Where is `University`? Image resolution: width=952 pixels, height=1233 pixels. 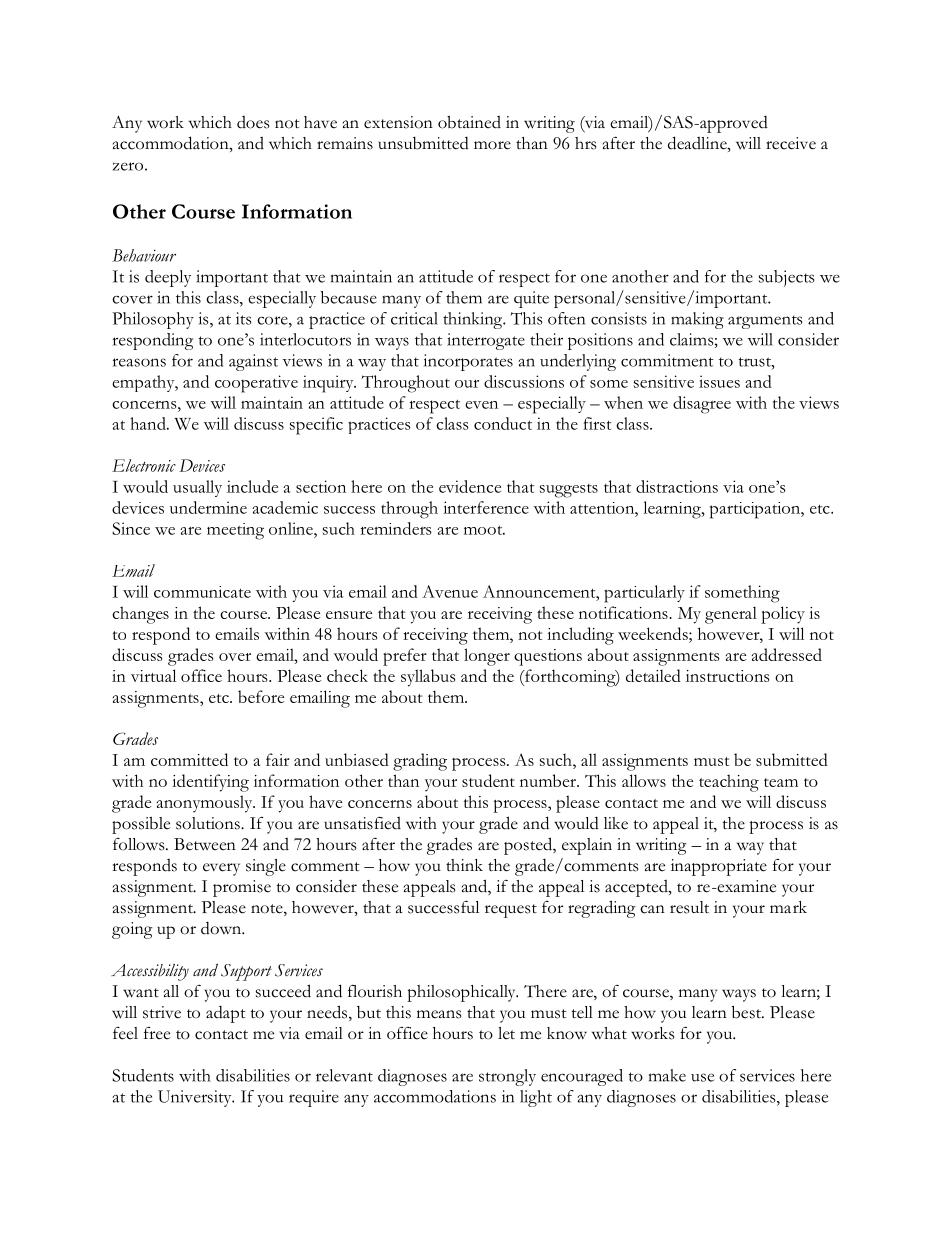 University is located at coordinates (196, 1098).
